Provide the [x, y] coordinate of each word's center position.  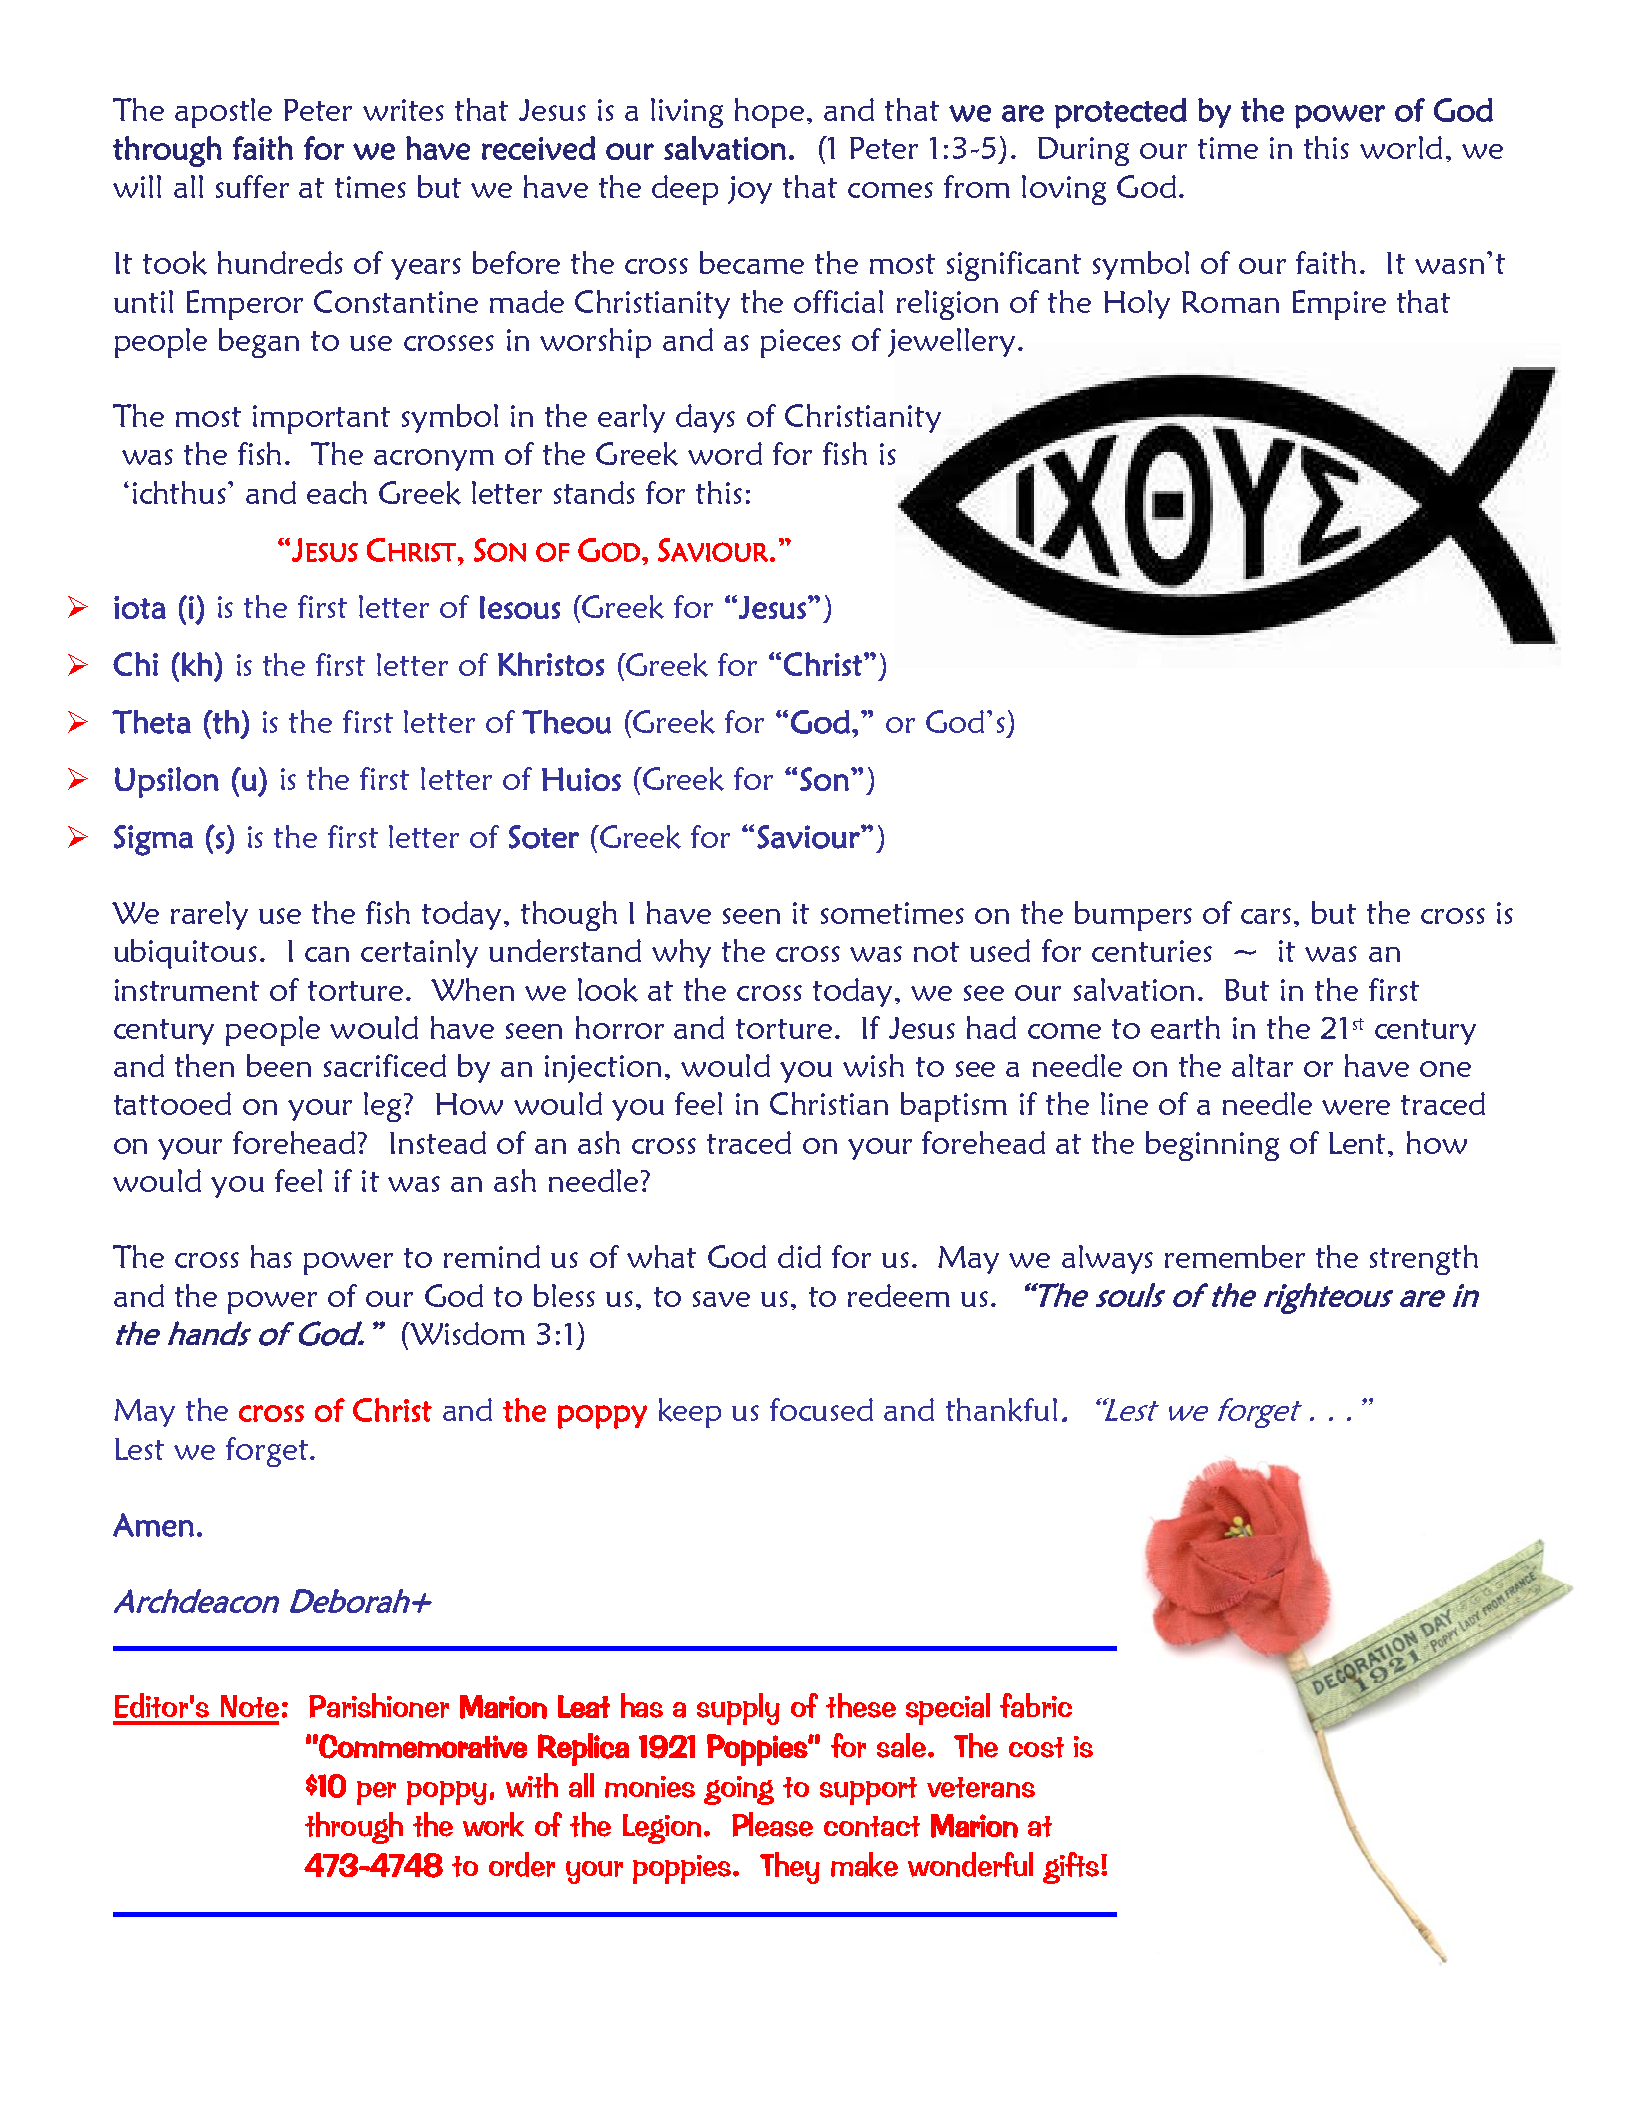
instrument [187, 990]
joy [750, 190]
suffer [252, 186]
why [681, 953]
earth [1185, 1027]
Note [250, 1706]
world [1401, 147]
